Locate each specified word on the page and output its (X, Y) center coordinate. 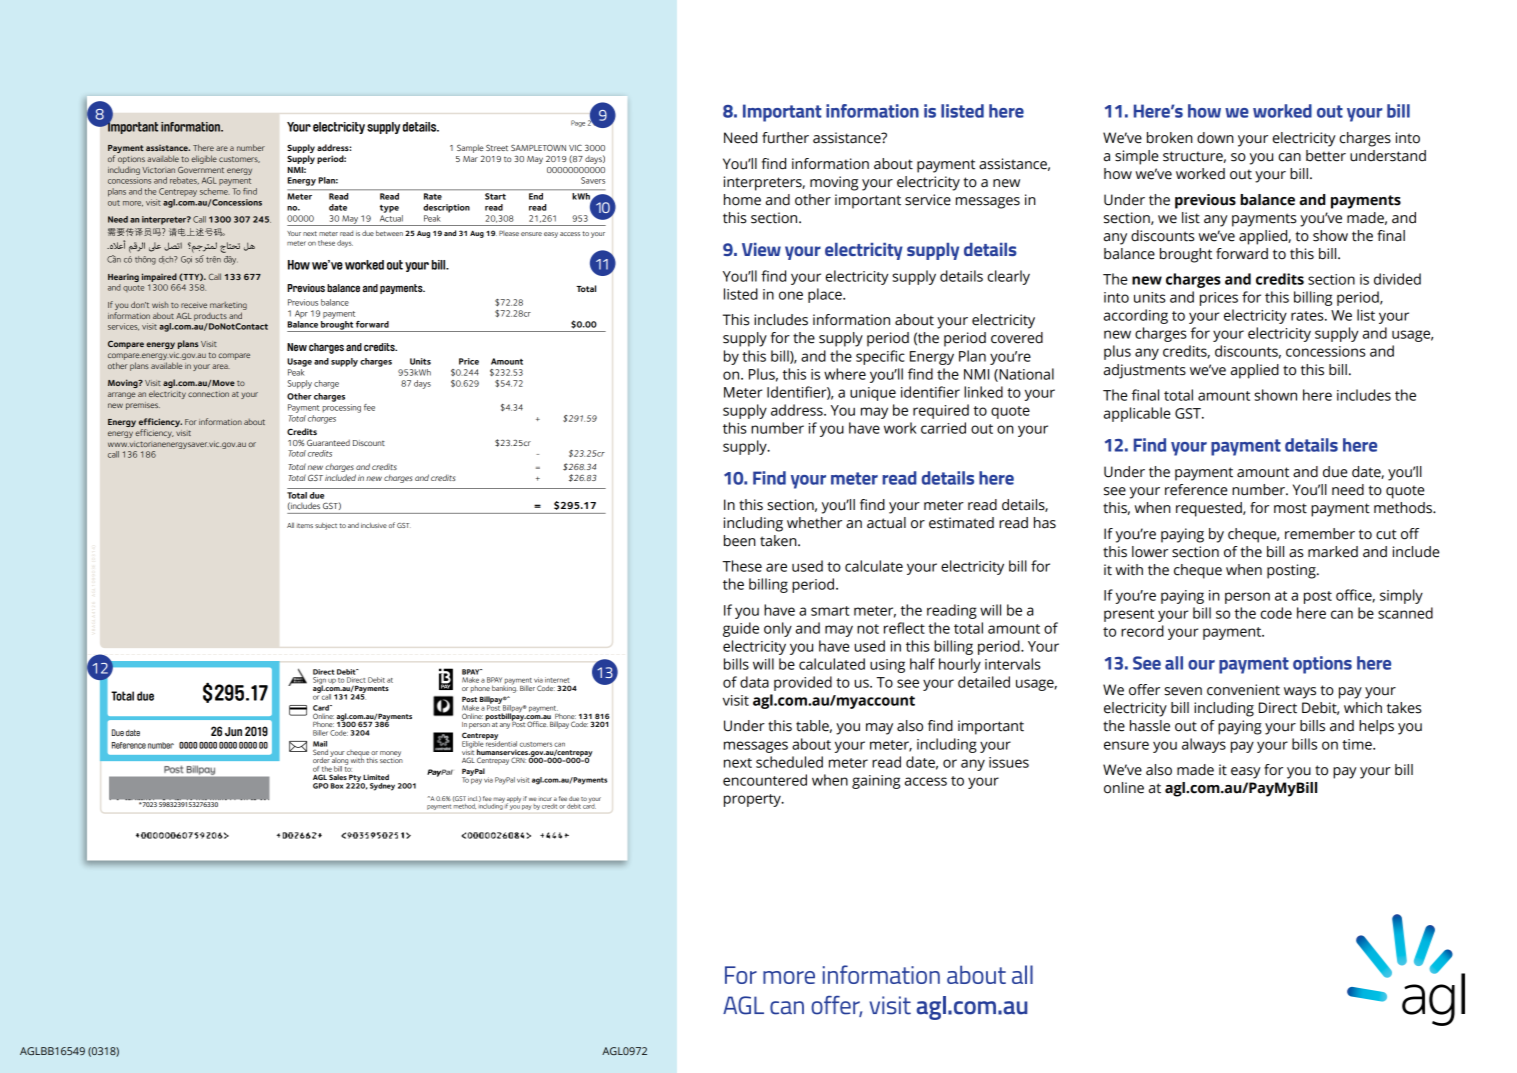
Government (201, 170)
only (778, 629)
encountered (765, 780)
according (1136, 316)
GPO (320, 786)
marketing (228, 306)
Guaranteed (328, 442)
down (1215, 138)
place (826, 295)
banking (504, 688)
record (1142, 631)
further (785, 138)
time (1358, 744)
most (1290, 508)
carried (943, 428)
